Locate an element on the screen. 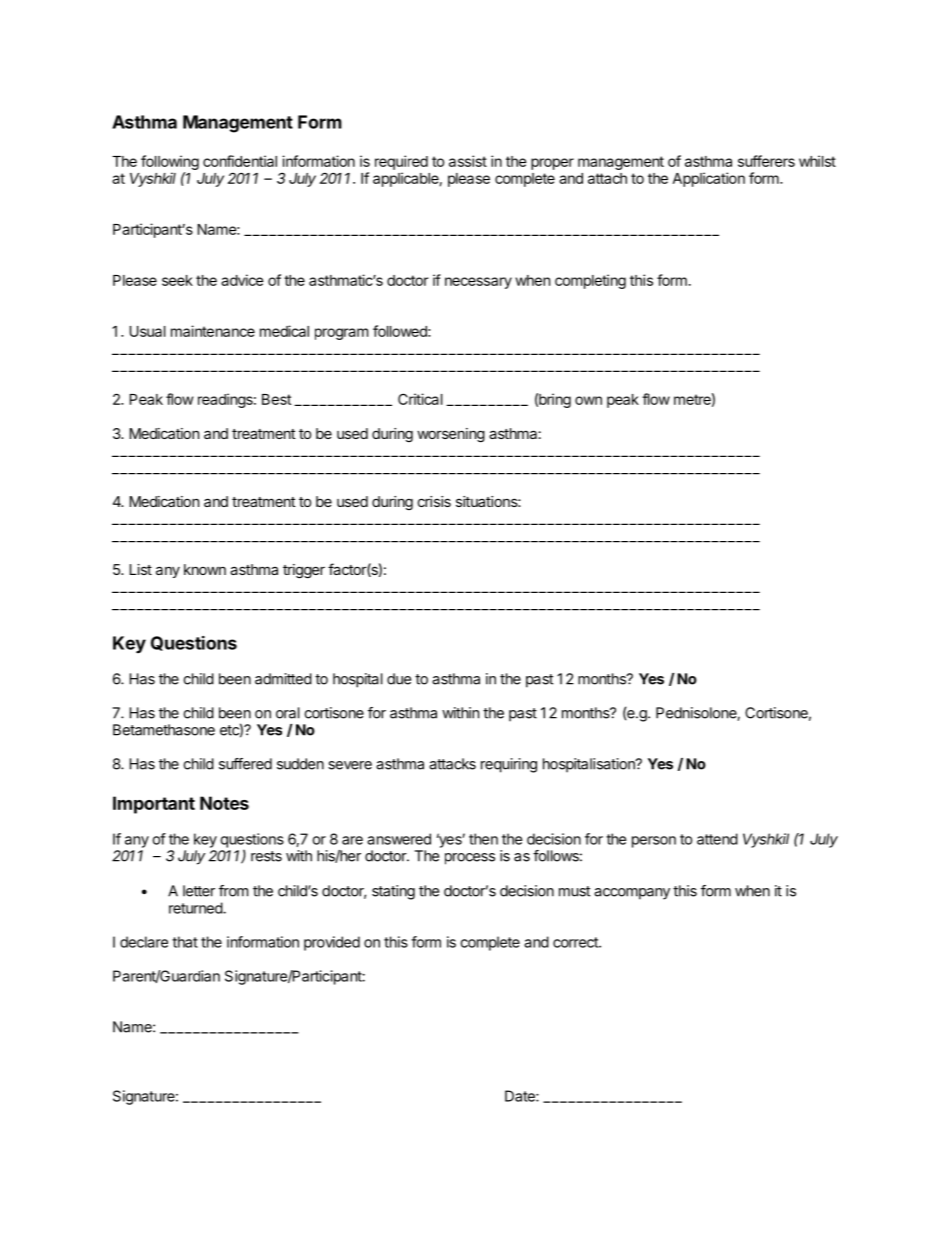 This screenshot has width=952, height=1233. Date is located at coordinates (521, 1096).
